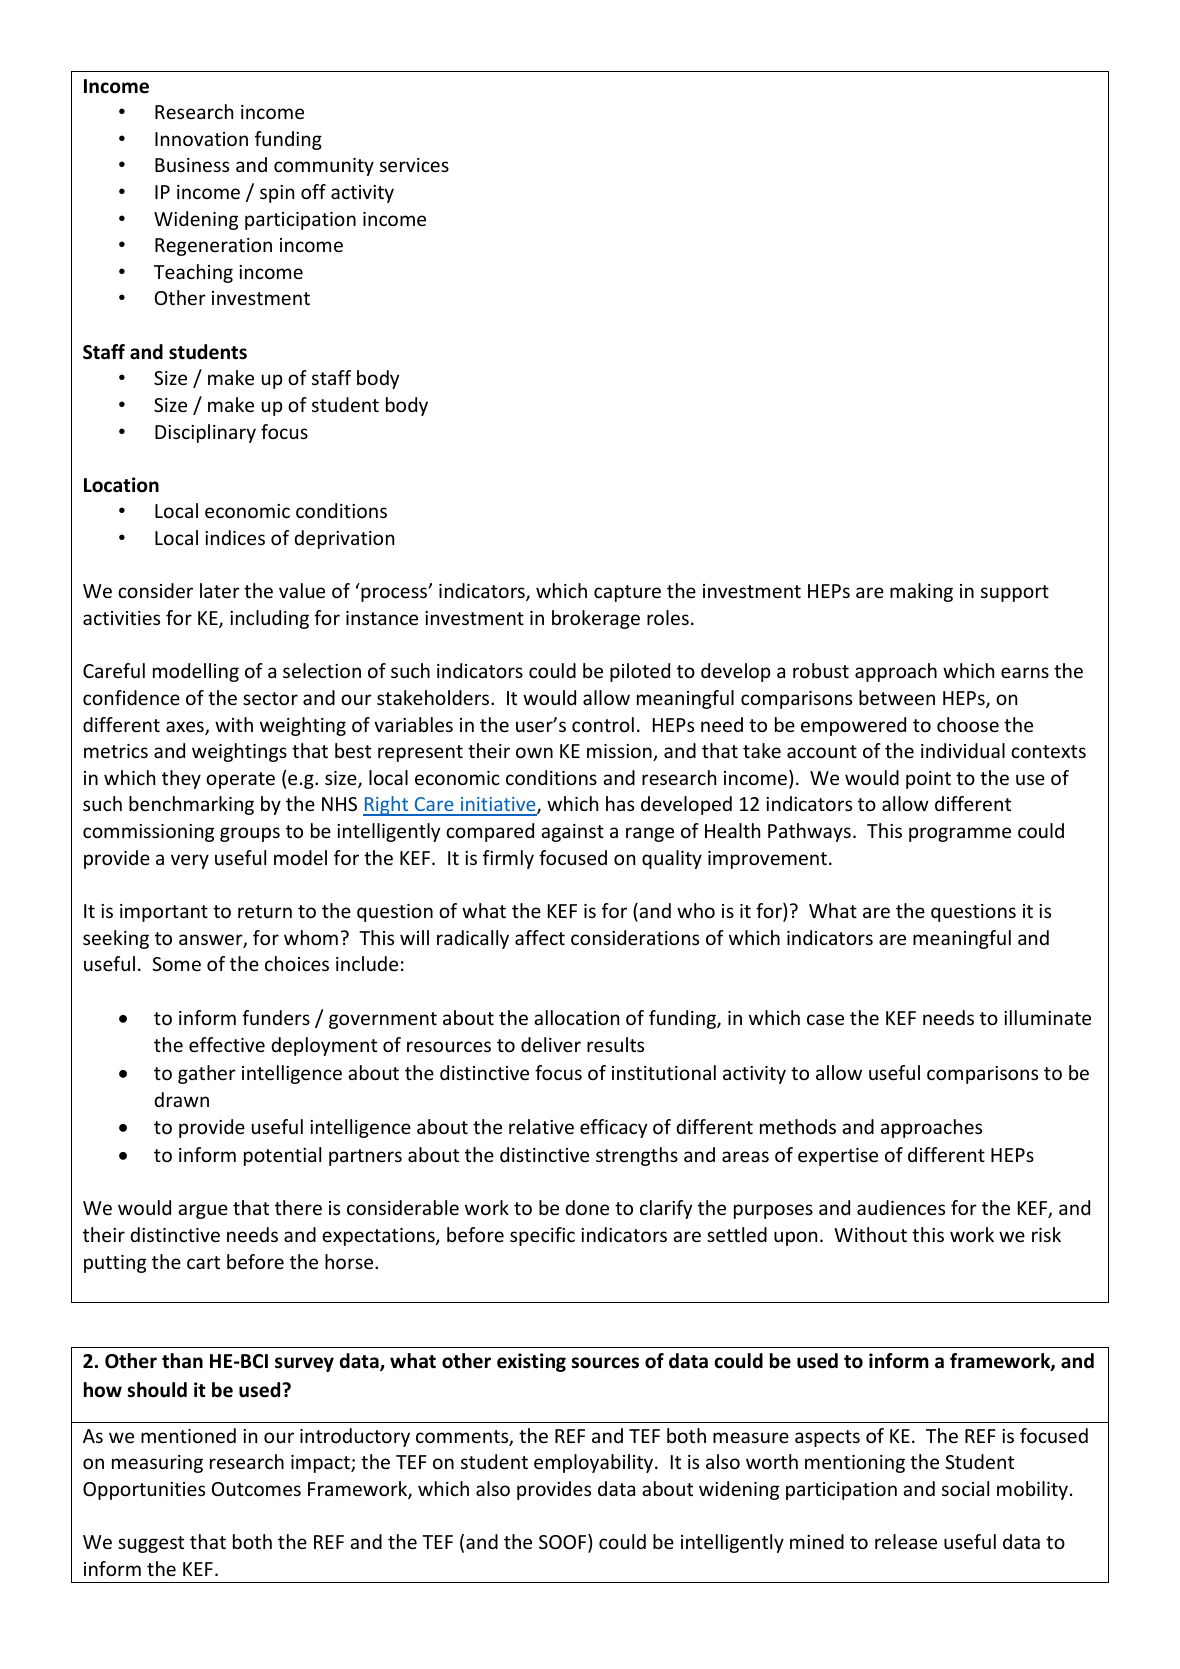 The width and height of the document is (1180, 1669). What do you see at coordinates (1015, 593) in the document?
I see `support` at bounding box center [1015, 593].
